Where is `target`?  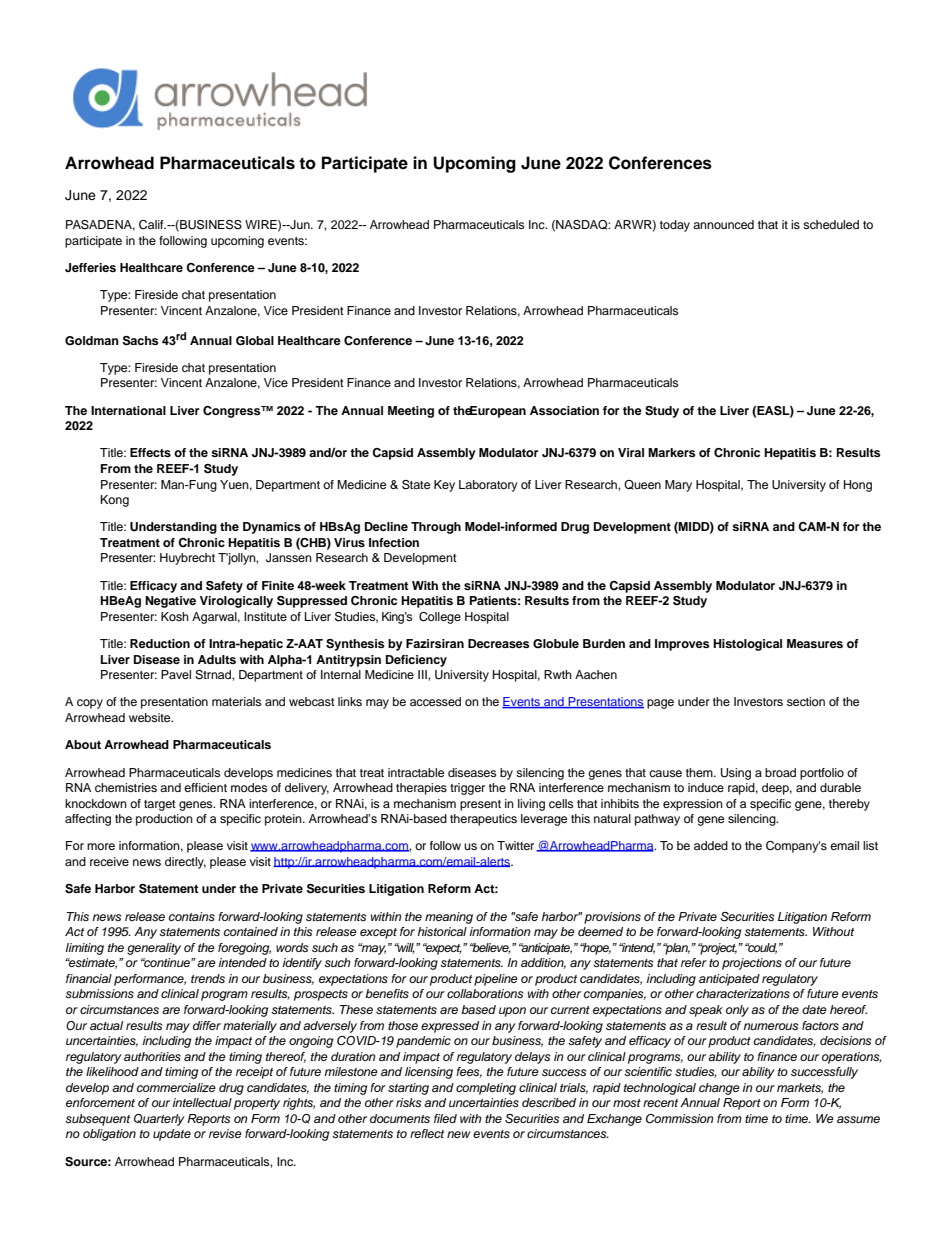 target is located at coordinates (160, 805).
